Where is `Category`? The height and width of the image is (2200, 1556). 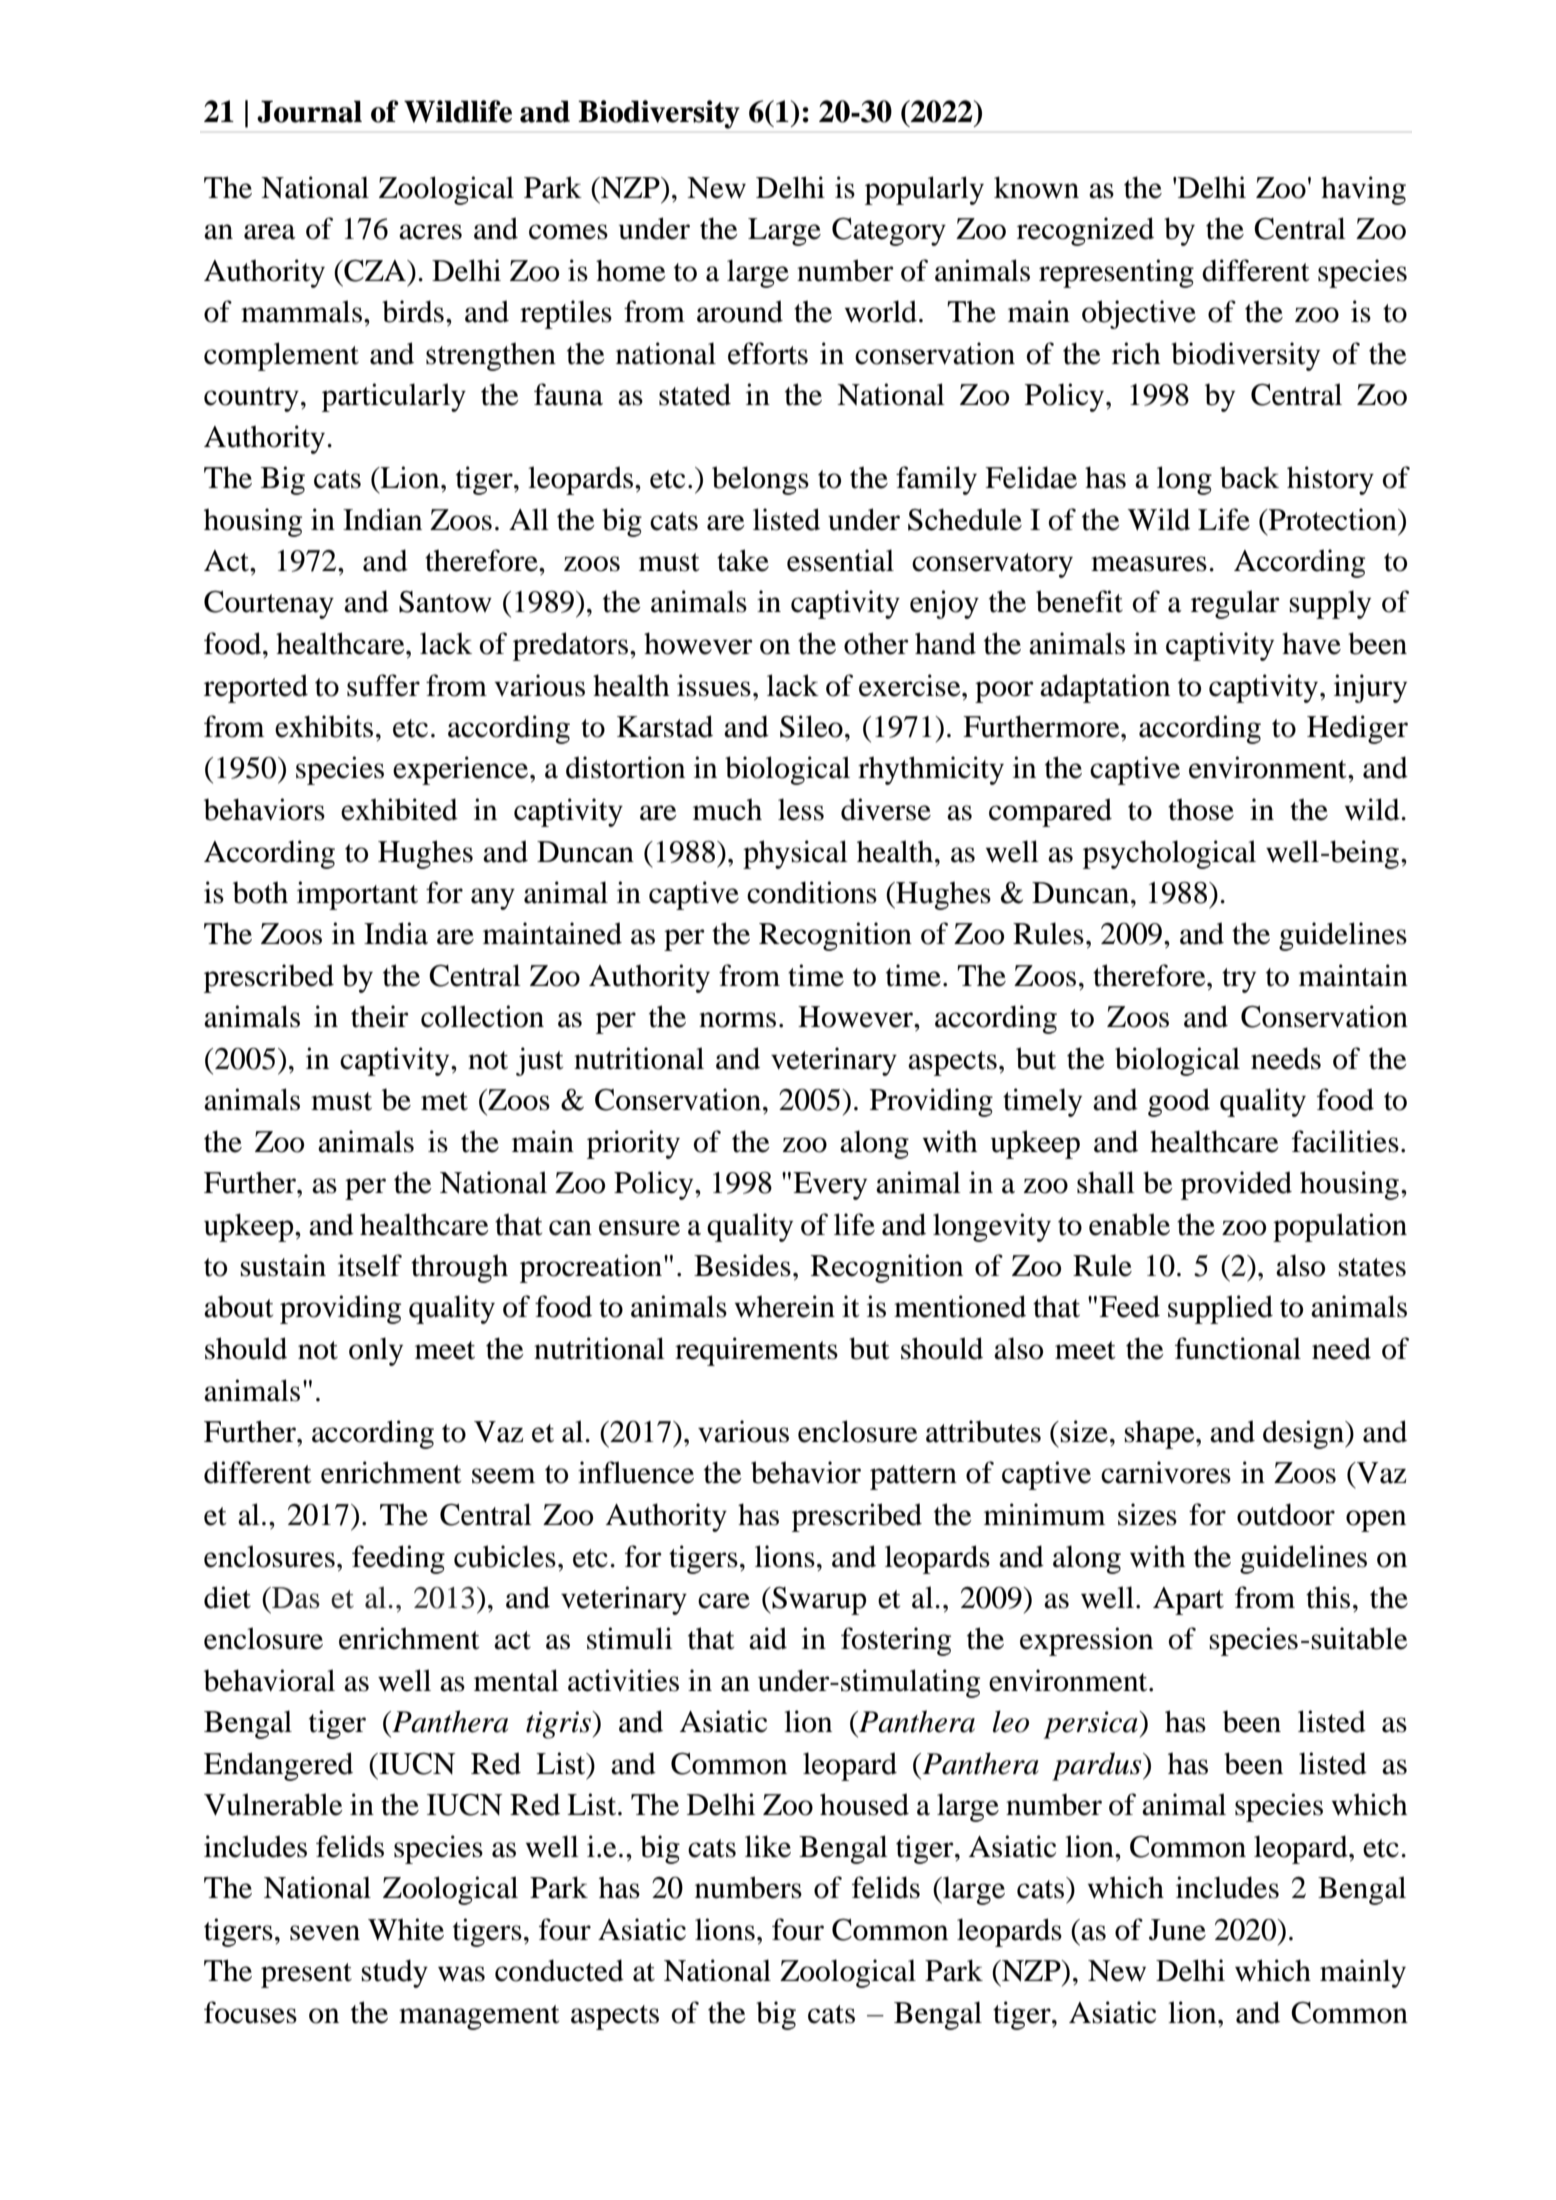
Category is located at coordinates (889, 231).
